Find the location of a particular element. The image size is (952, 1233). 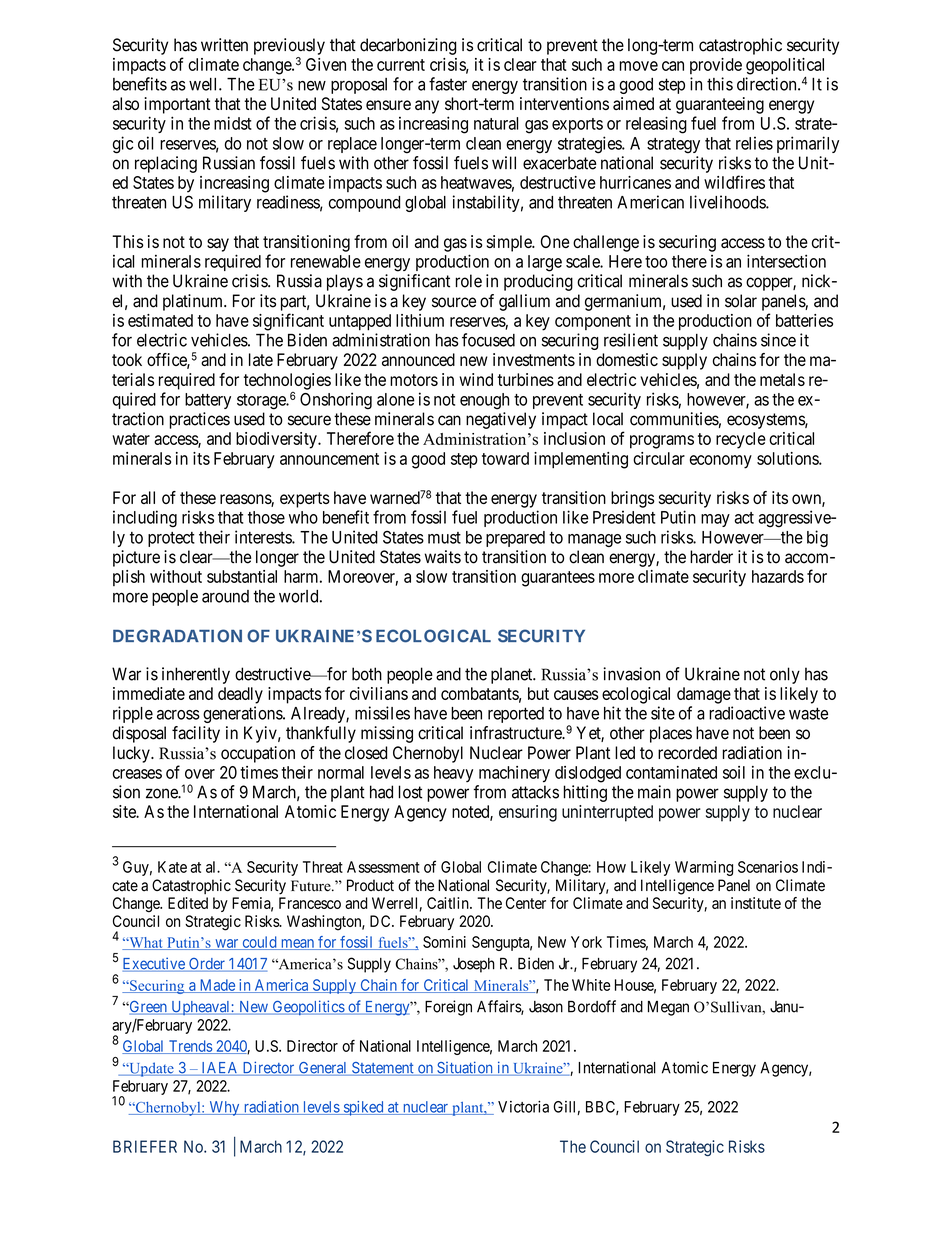

Why is located at coordinates (224, 1108).
